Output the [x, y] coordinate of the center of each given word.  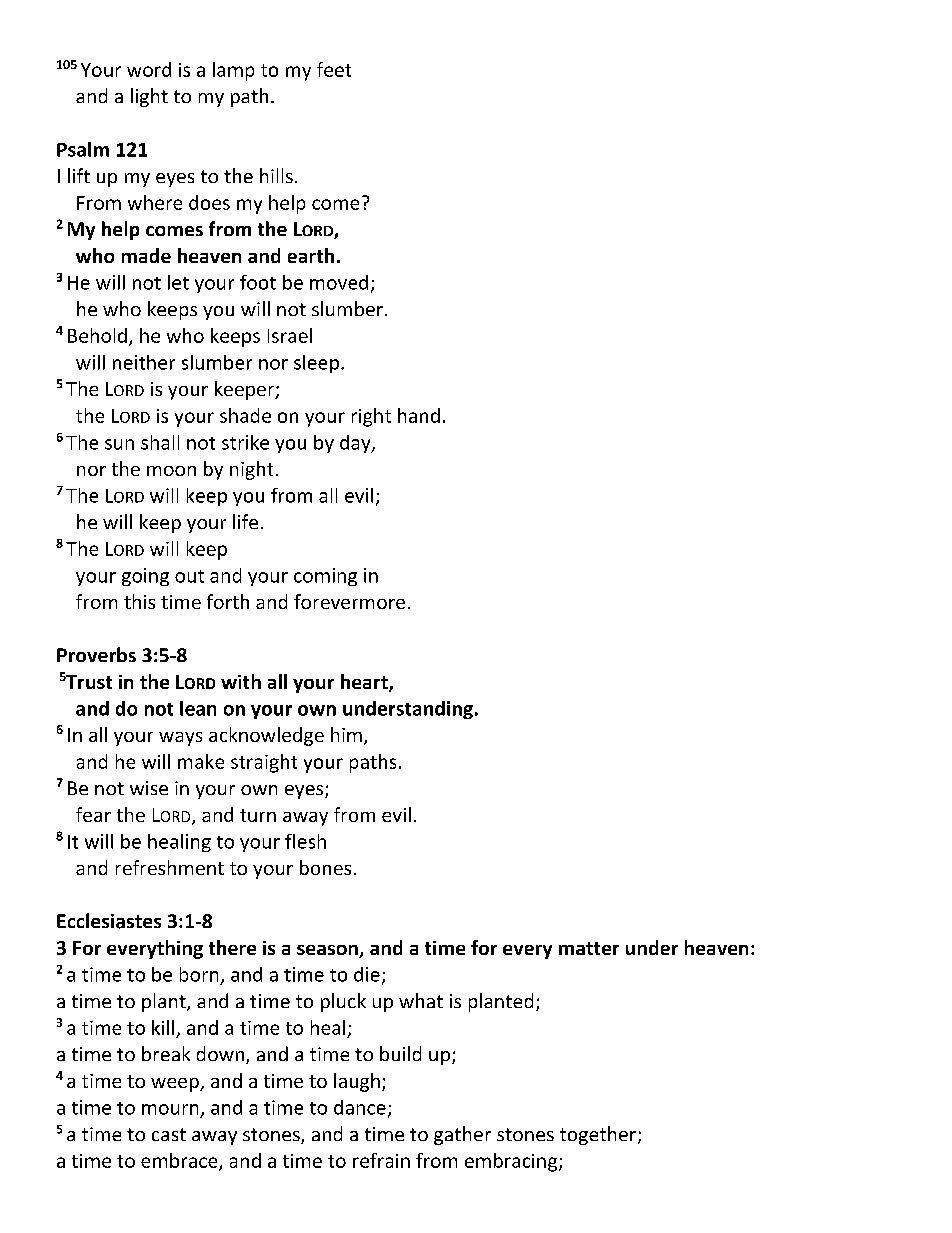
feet [334, 69]
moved [339, 282]
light [149, 97]
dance [360, 1107]
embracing [512, 1162]
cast [169, 1134]
